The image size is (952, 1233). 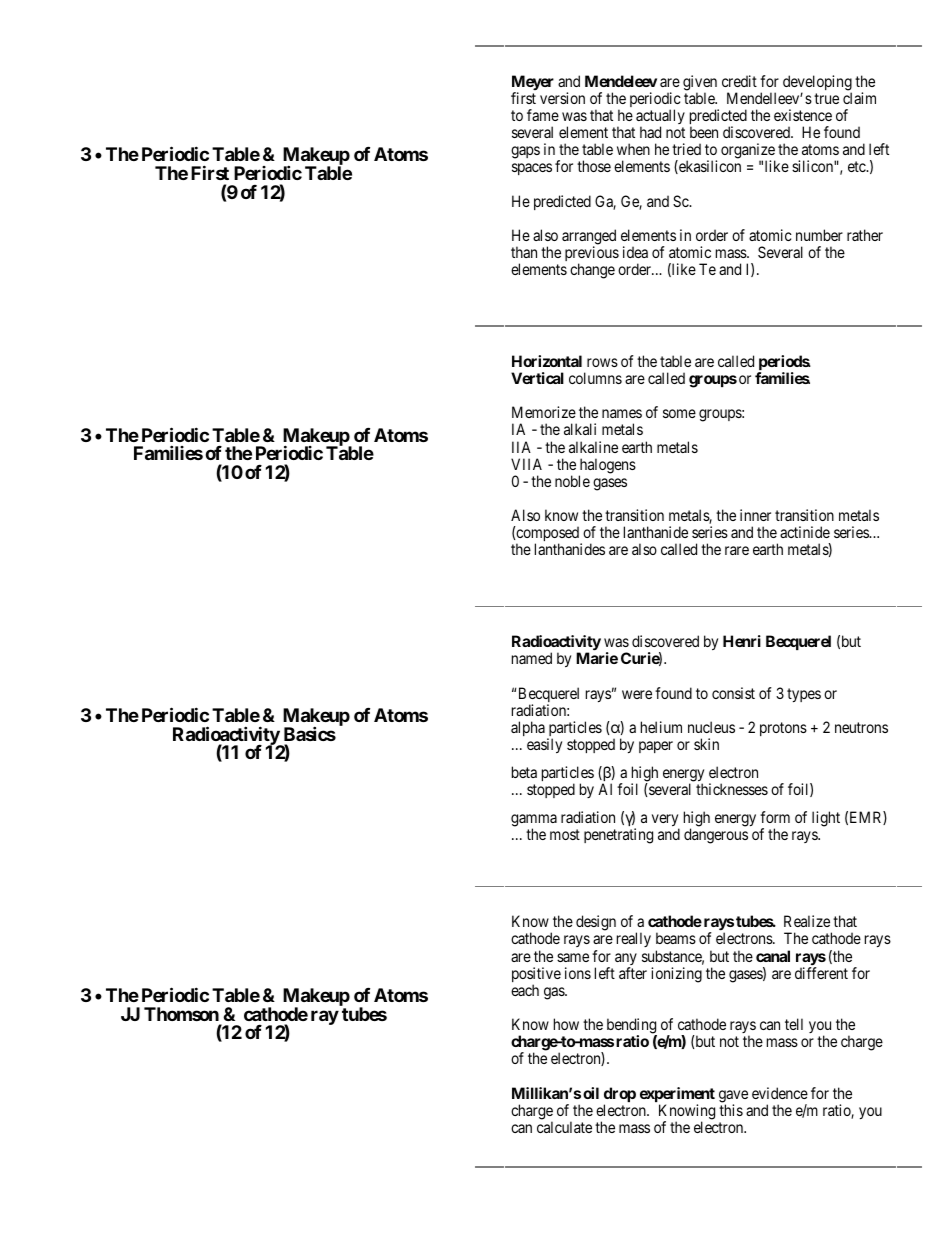 What do you see at coordinates (525, 152) in the document?
I see `gaps` at bounding box center [525, 152].
